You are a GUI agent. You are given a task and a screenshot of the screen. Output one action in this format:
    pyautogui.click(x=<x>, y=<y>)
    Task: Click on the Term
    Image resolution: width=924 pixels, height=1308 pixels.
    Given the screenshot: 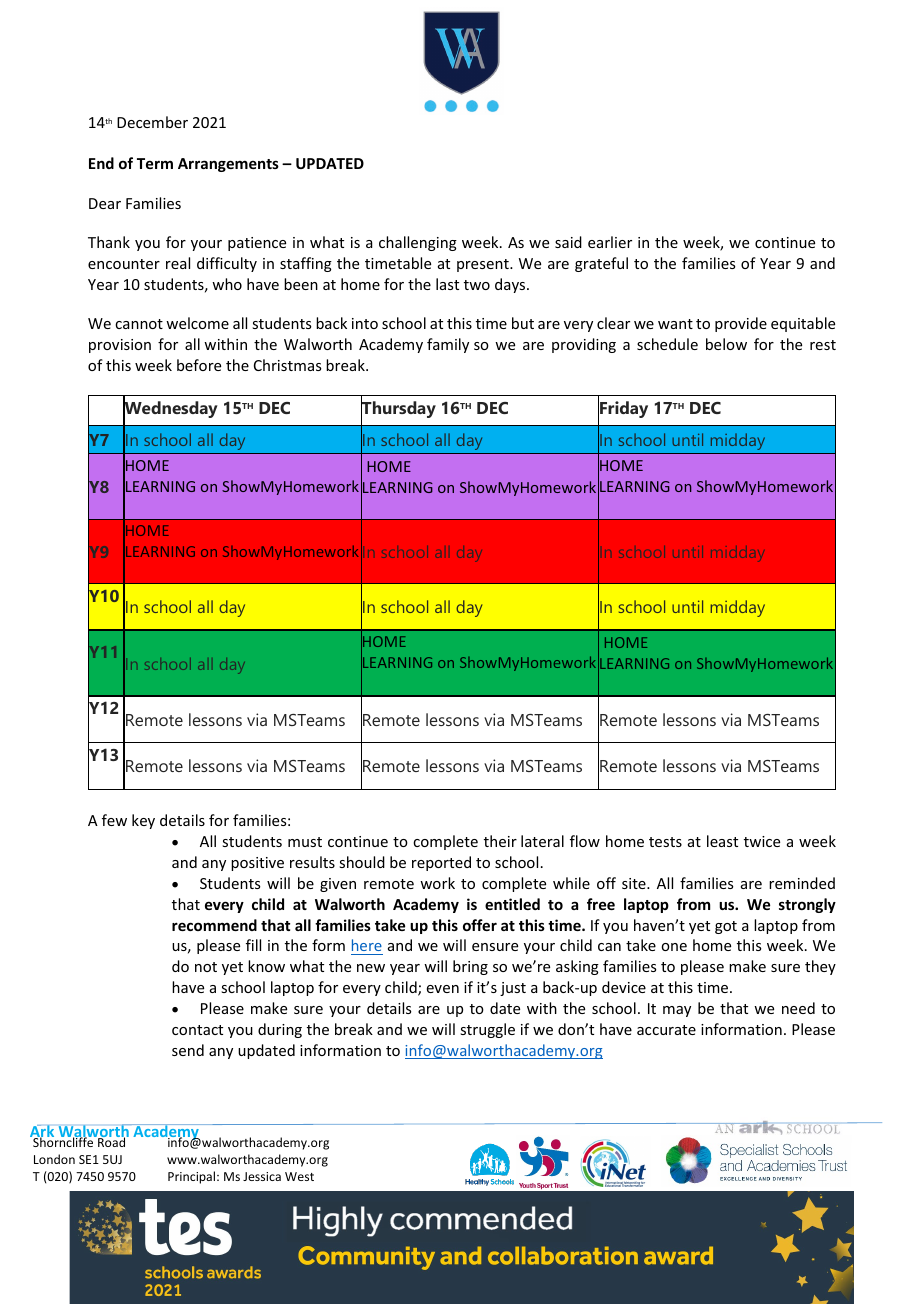 What is the action you would take?
    pyautogui.click(x=155, y=163)
